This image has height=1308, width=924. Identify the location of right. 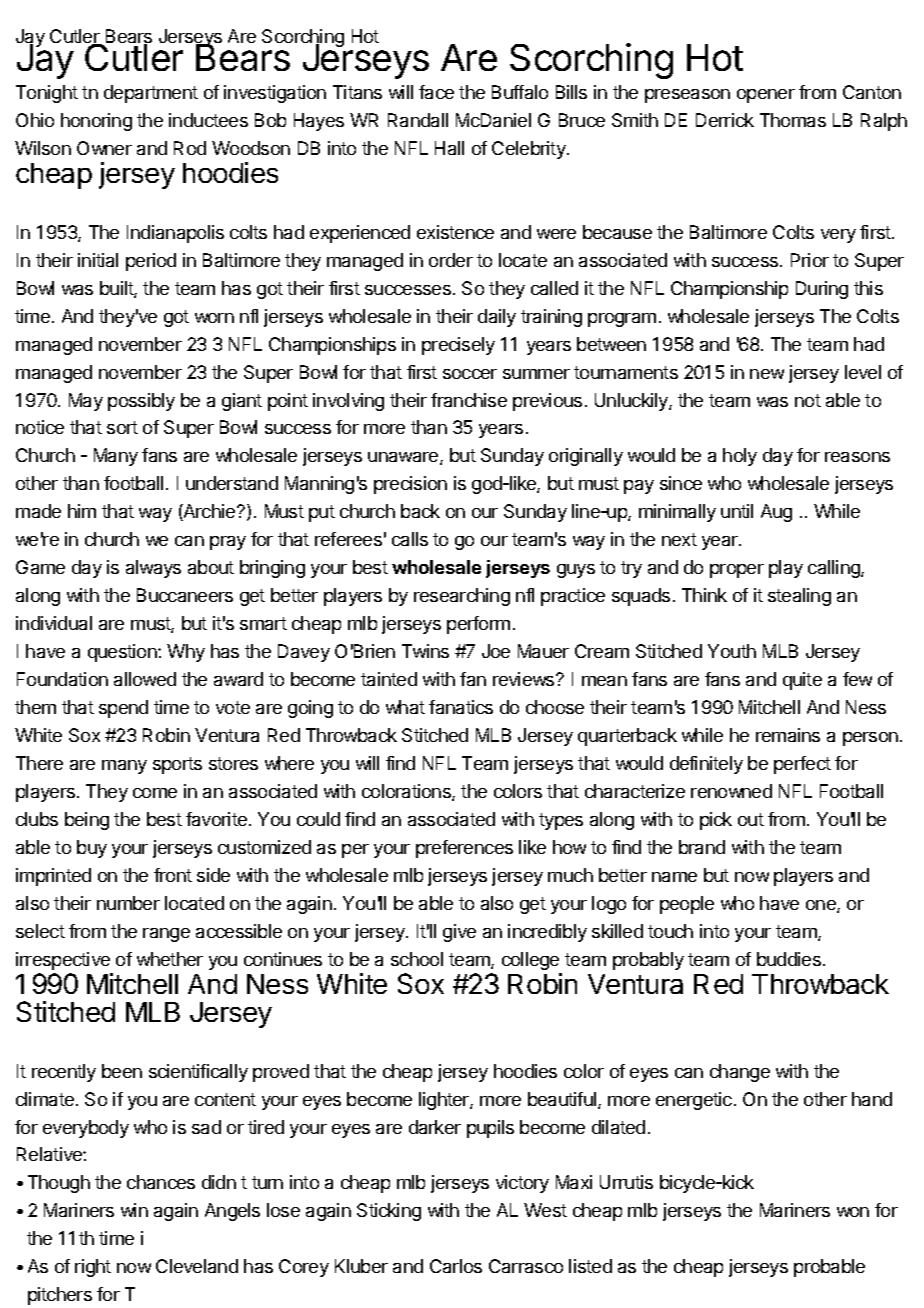
(93, 1268).
